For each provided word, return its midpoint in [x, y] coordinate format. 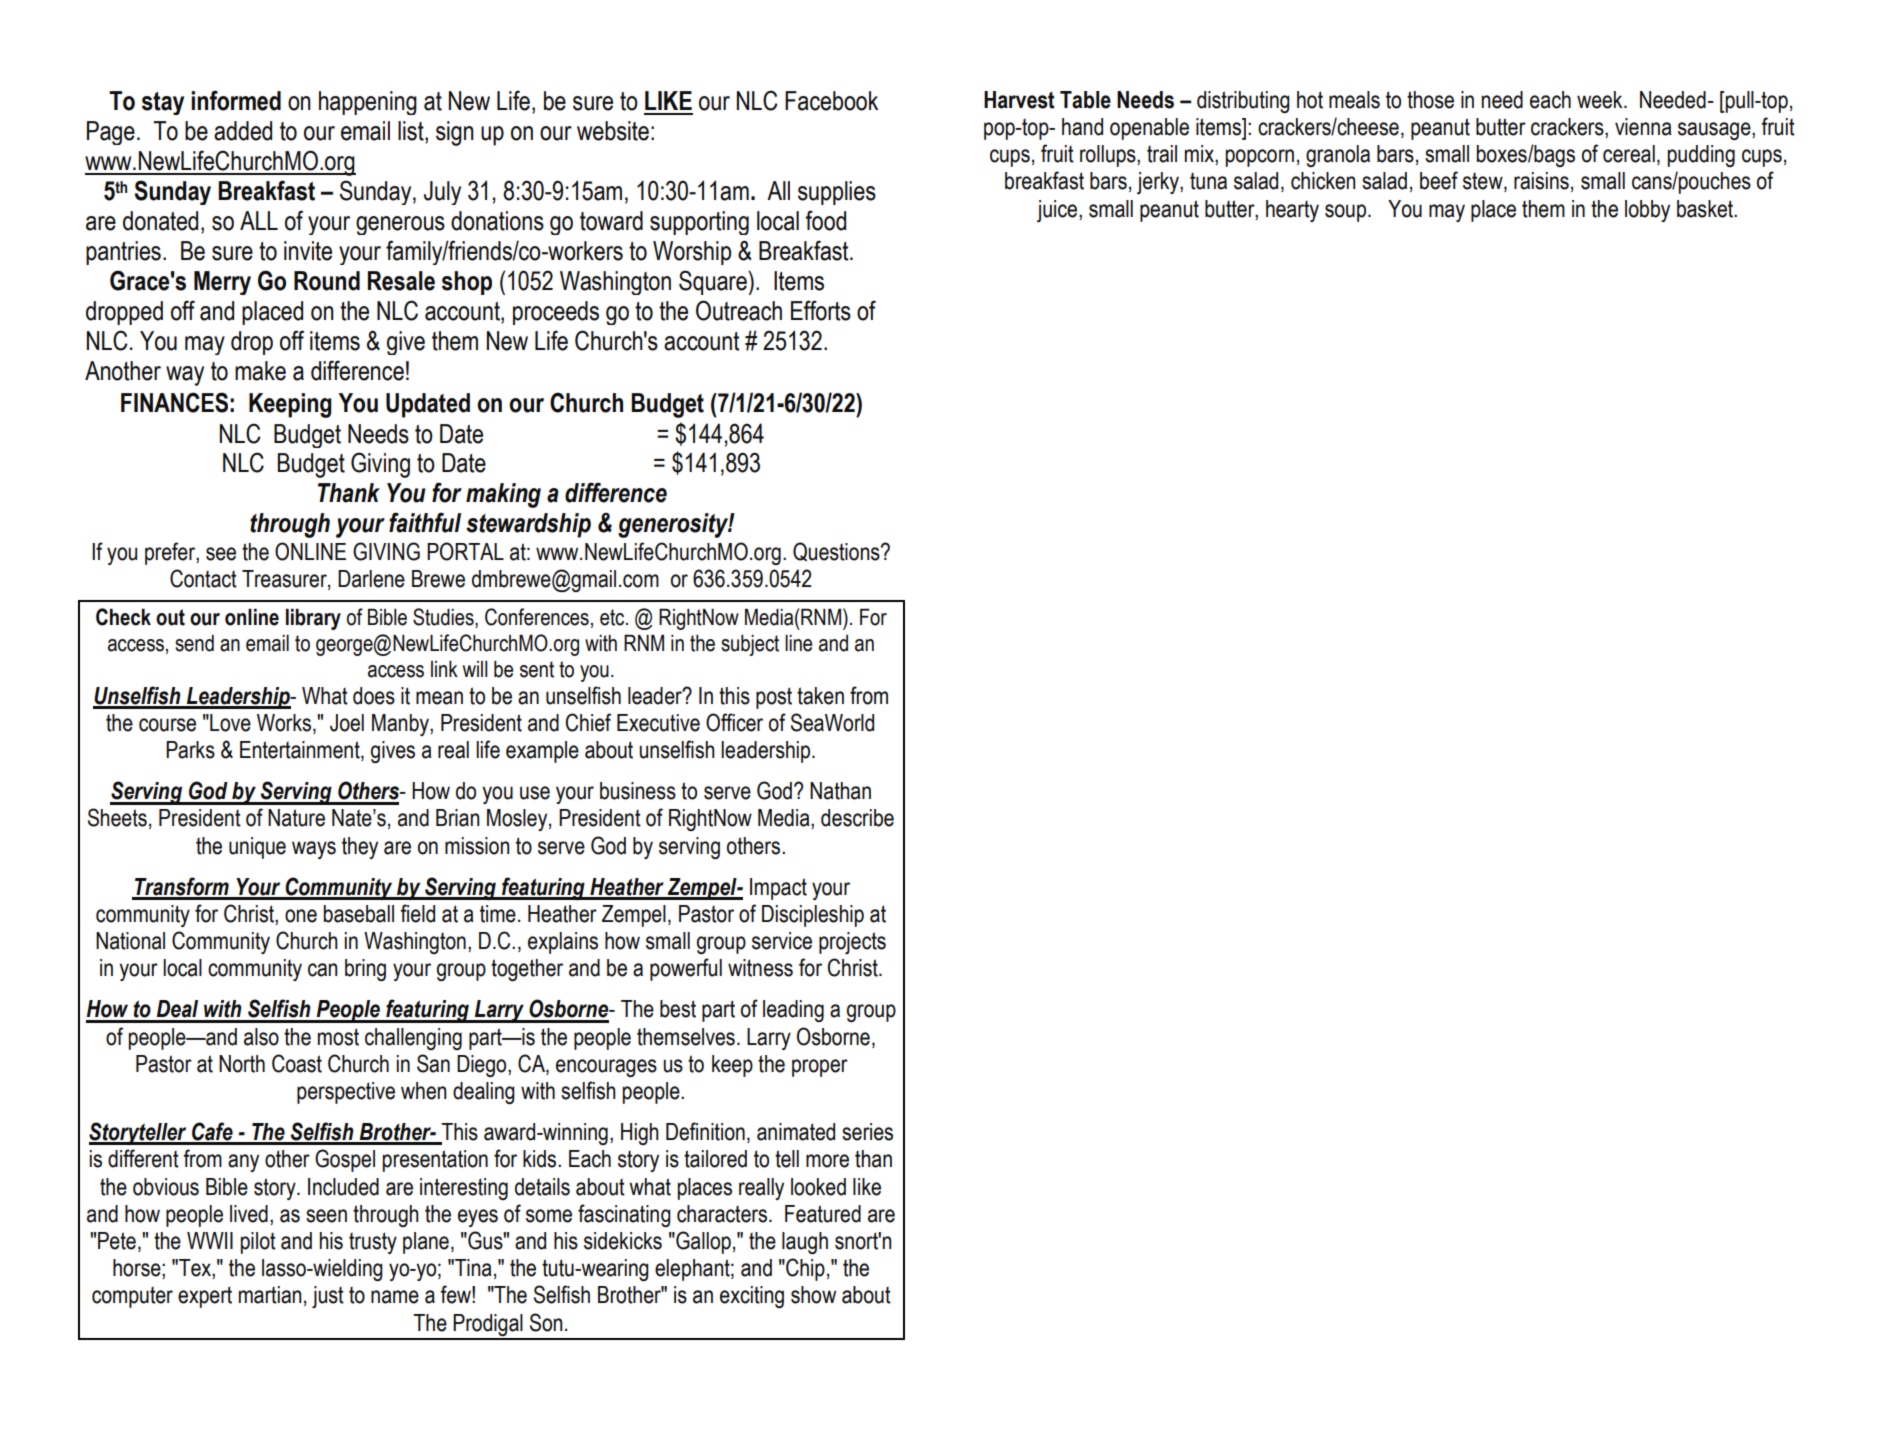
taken [820, 696]
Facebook [831, 101]
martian [270, 1295]
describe [857, 818]
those [1430, 100]
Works [285, 724]
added [243, 131]
